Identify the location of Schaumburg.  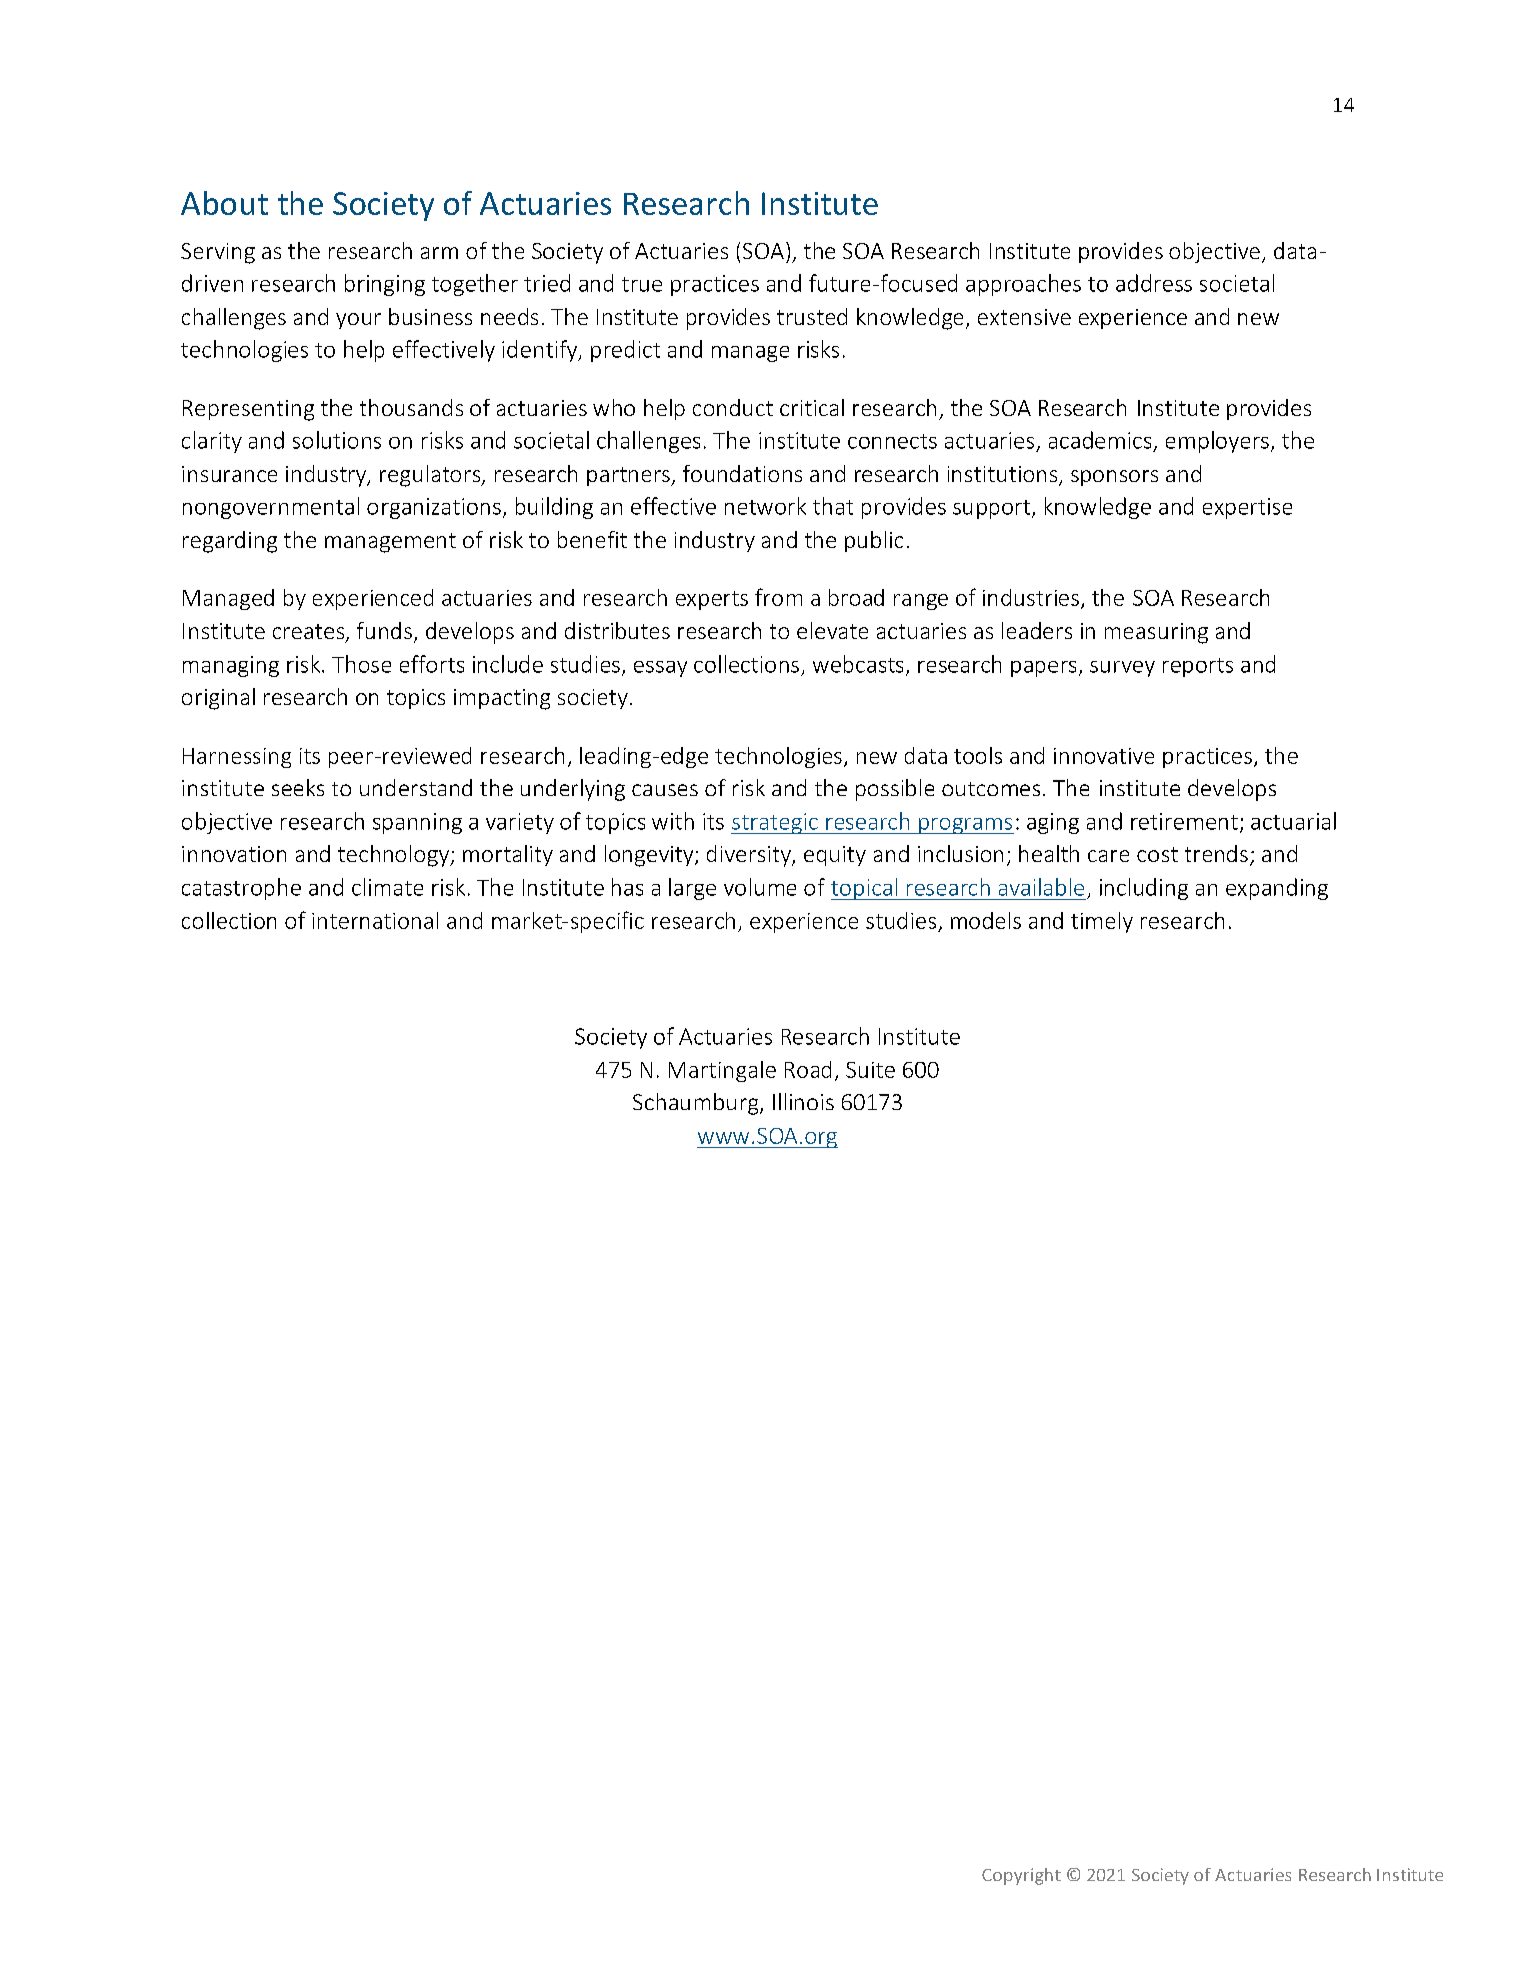
(697, 1104).
